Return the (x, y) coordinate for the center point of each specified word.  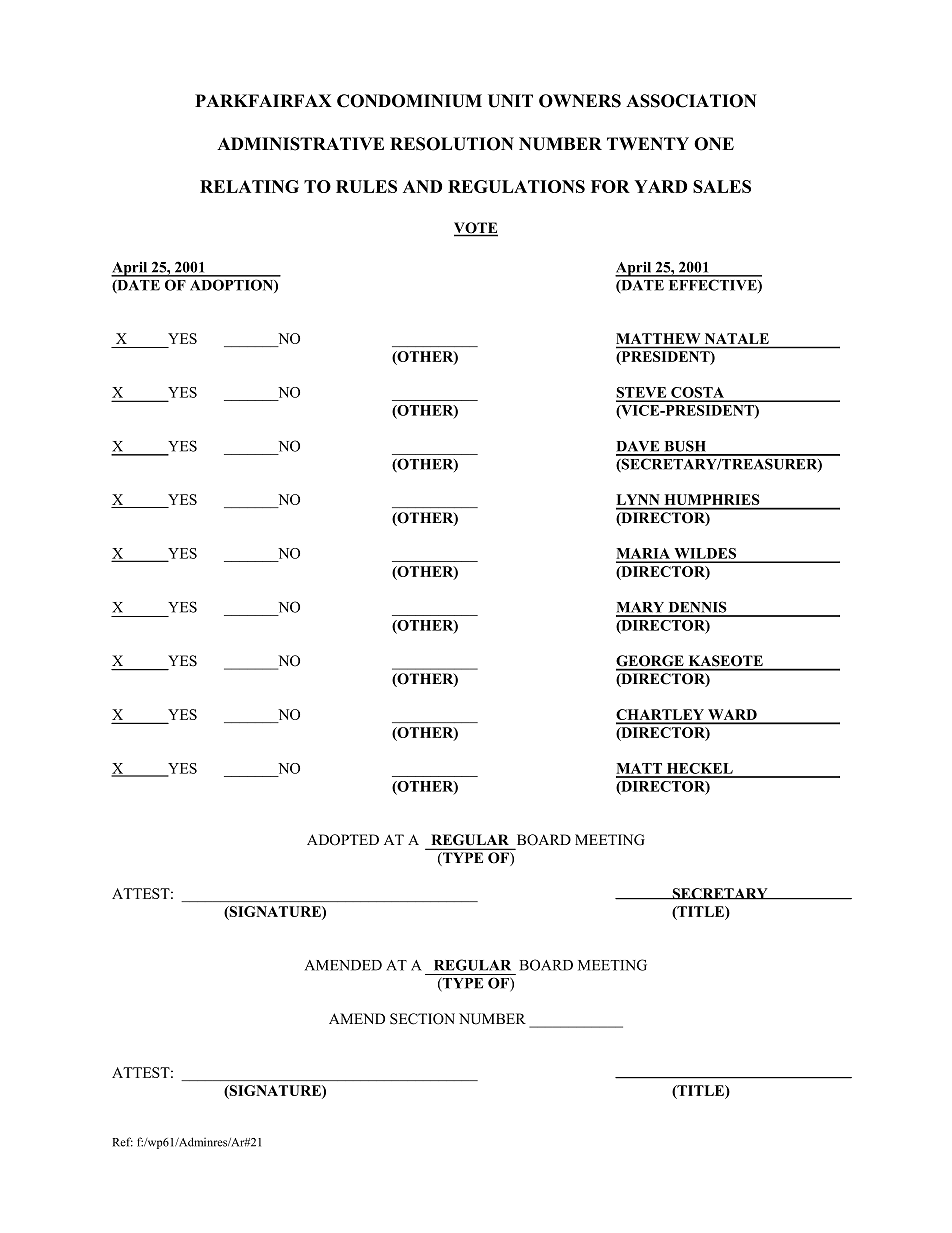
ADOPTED (343, 840)
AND (422, 186)
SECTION (422, 1019)
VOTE (476, 229)
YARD (660, 186)
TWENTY (648, 143)
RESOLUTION (452, 144)
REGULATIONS (516, 186)
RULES (366, 186)
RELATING (249, 186)
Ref (122, 1142)
